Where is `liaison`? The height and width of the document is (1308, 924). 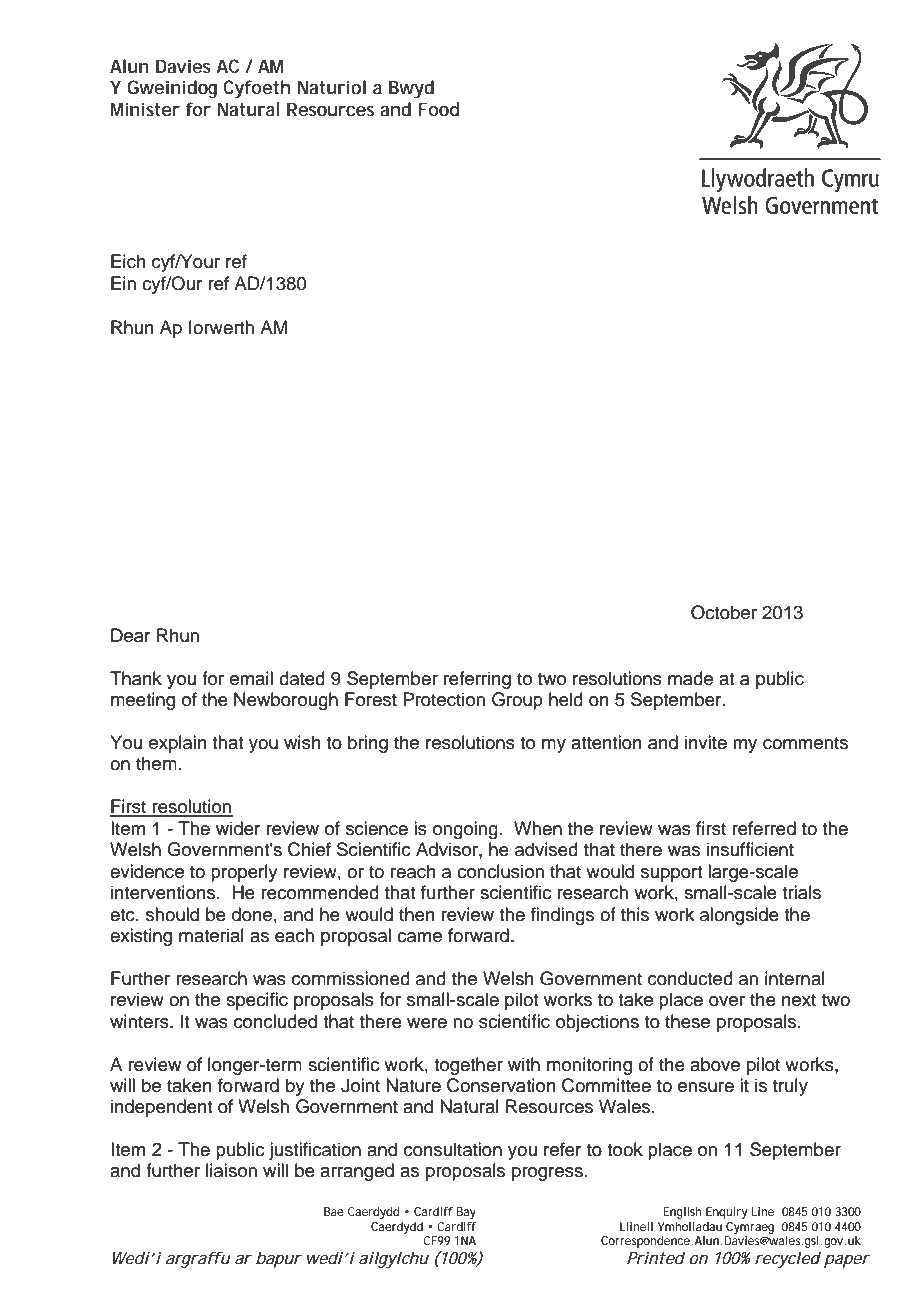
liaison is located at coordinates (231, 1170).
